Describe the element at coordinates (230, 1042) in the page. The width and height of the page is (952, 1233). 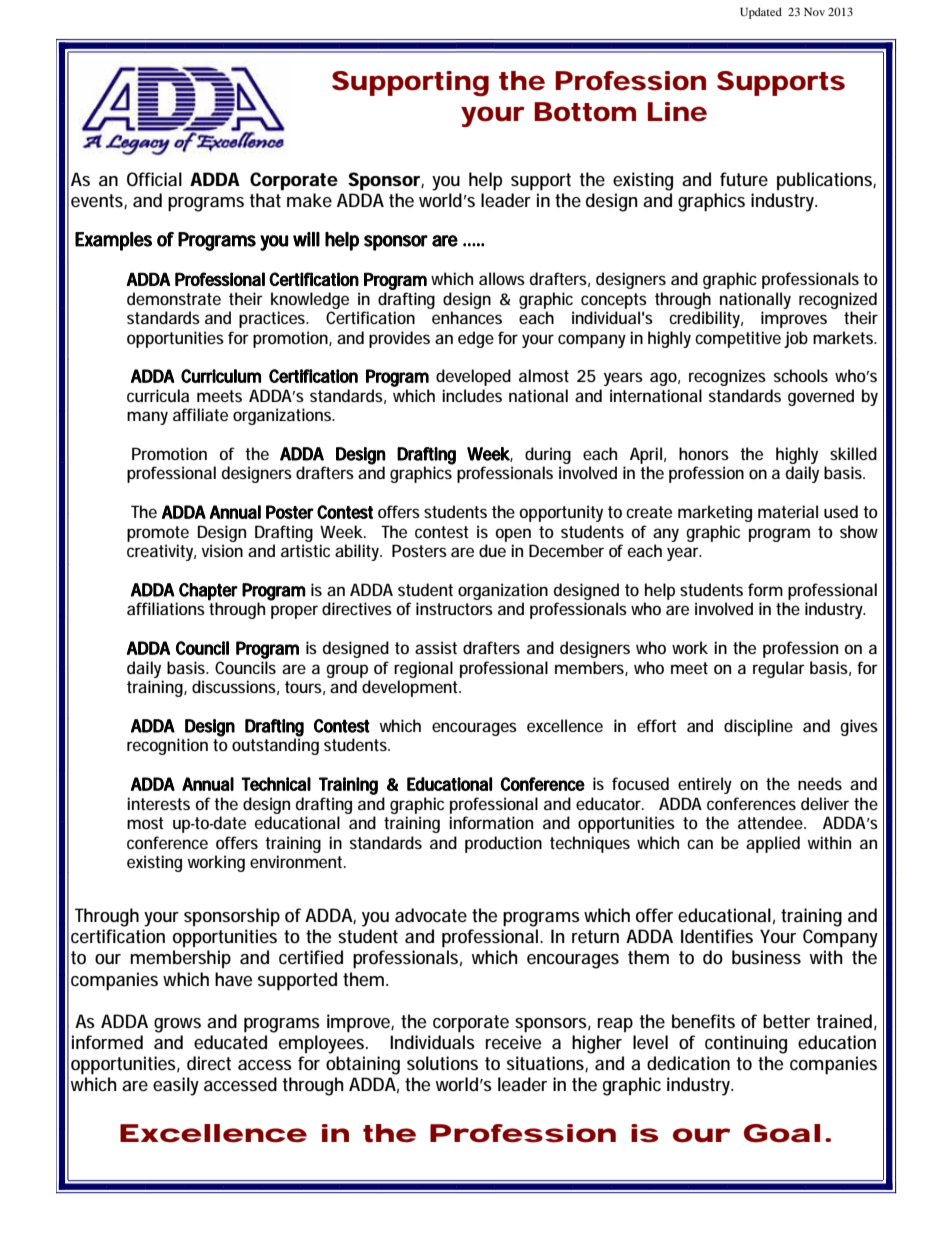
I see `educated` at that location.
